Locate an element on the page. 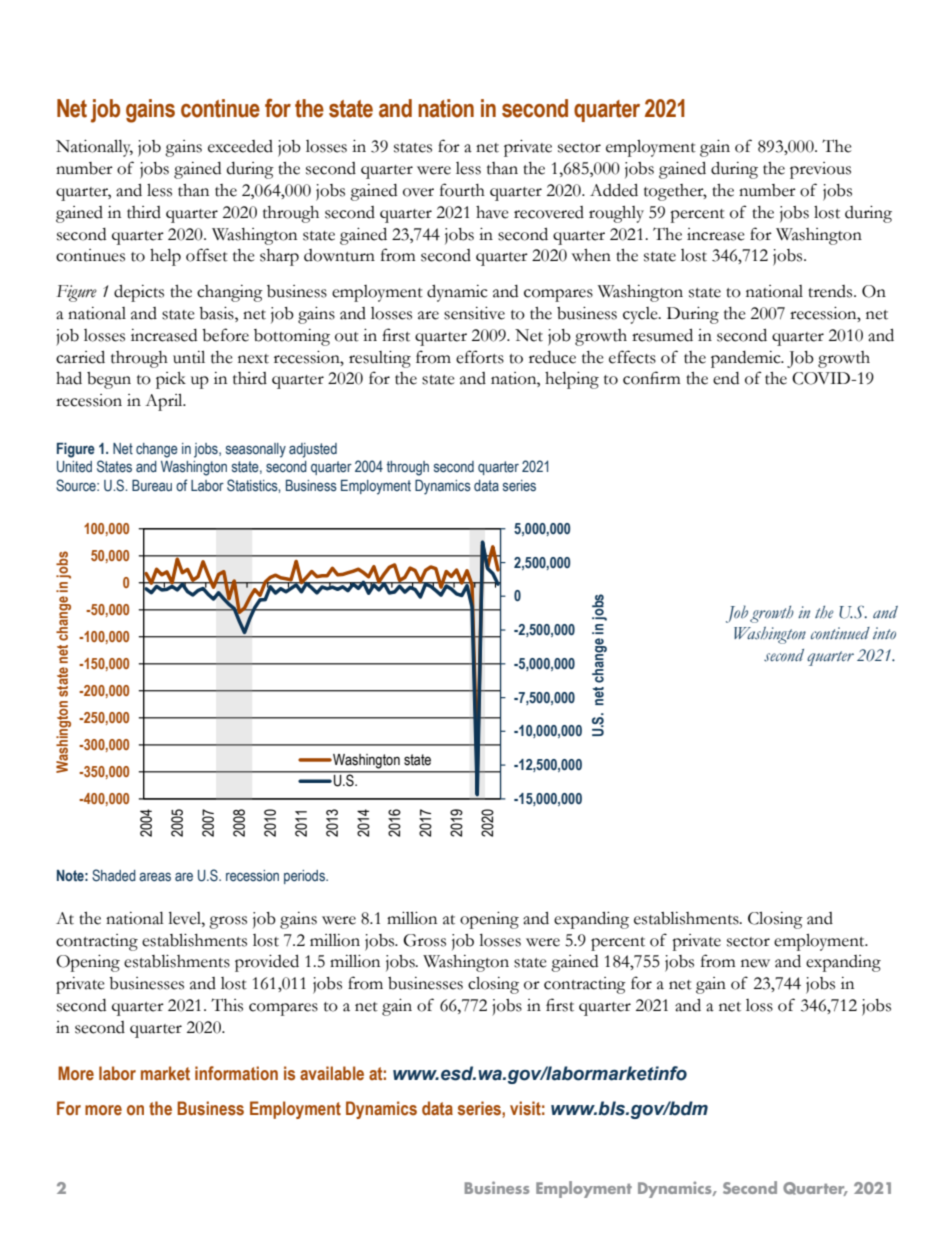 The width and height of the image is (952, 1233). periods is located at coordinates (305, 877).
